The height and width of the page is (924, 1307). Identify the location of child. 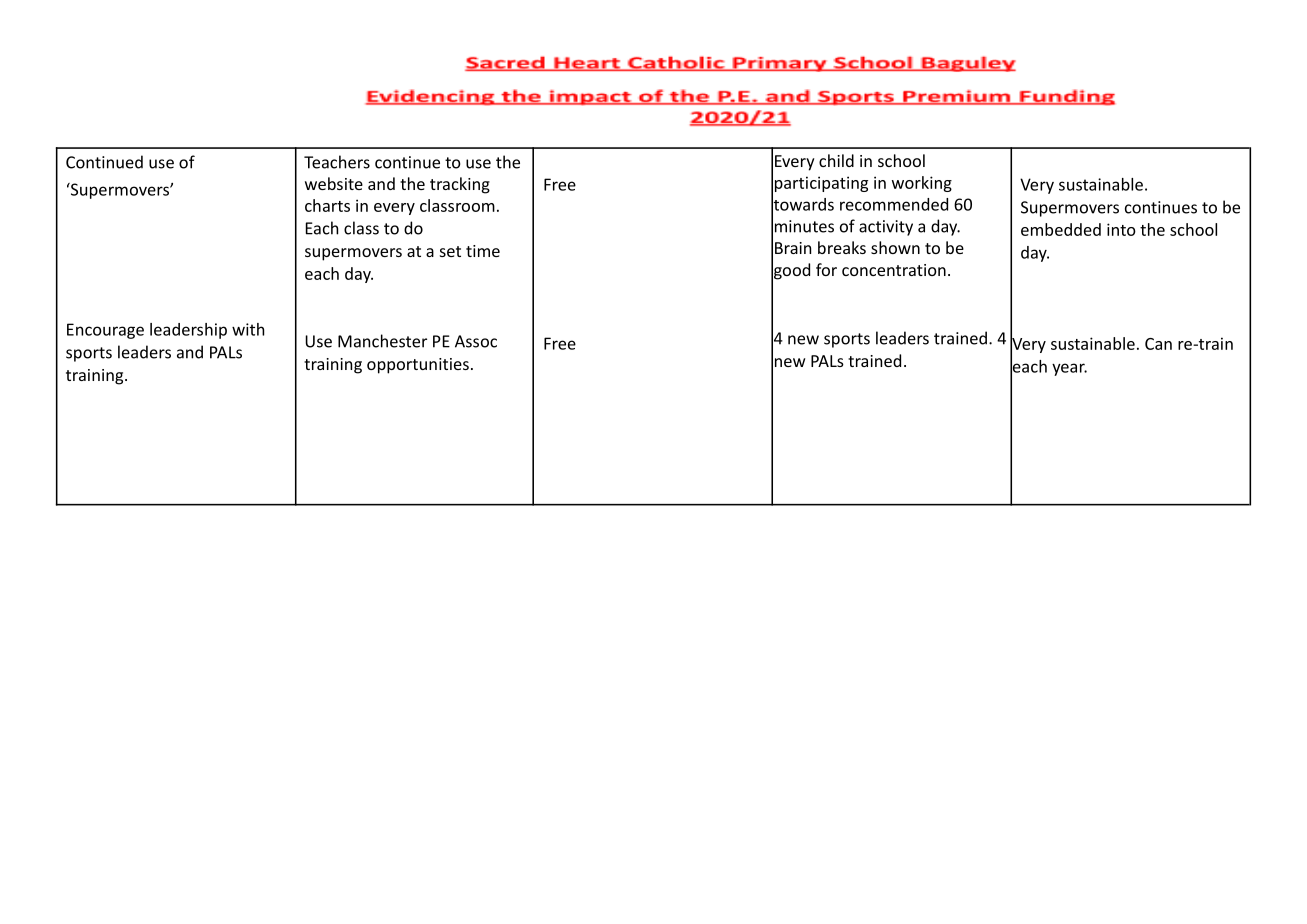
(836, 160).
